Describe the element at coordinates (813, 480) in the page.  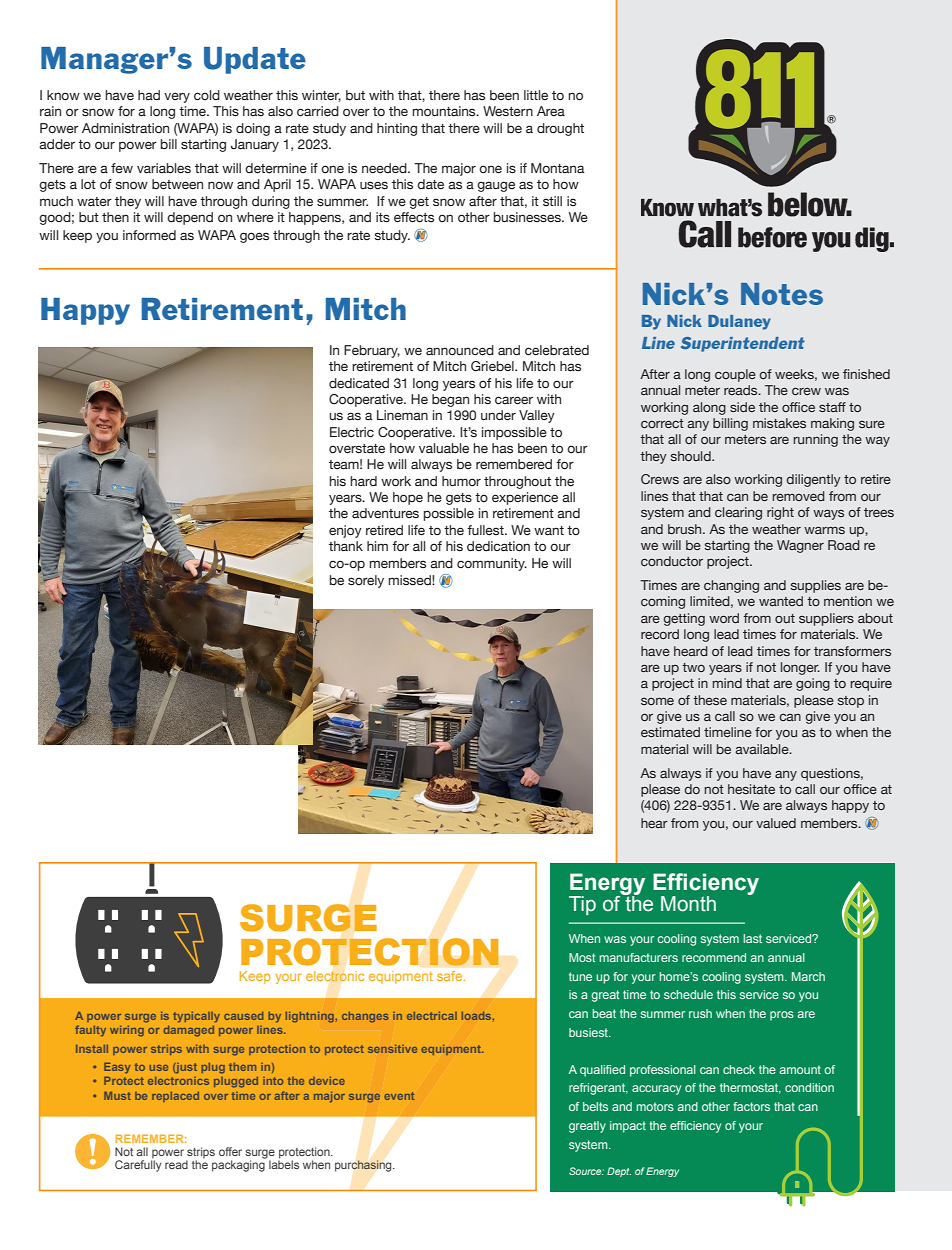
I see `diligently` at that location.
